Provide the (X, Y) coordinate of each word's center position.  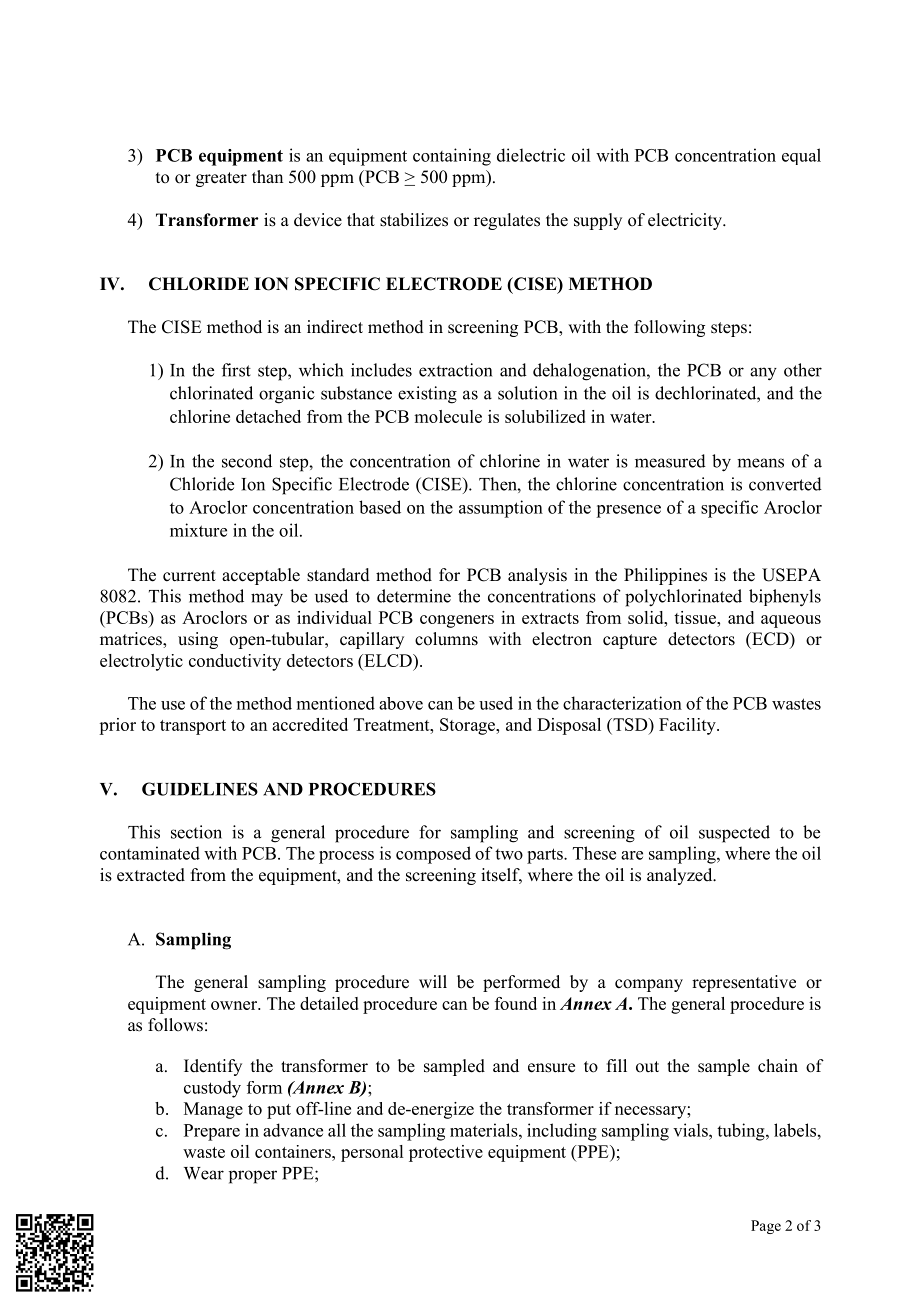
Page (766, 1227)
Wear (204, 1173)
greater (221, 179)
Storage (469, 726)
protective (446, 1153)
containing (452, 157)
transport (193, 727)
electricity (686, 221)
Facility (688, 726)
